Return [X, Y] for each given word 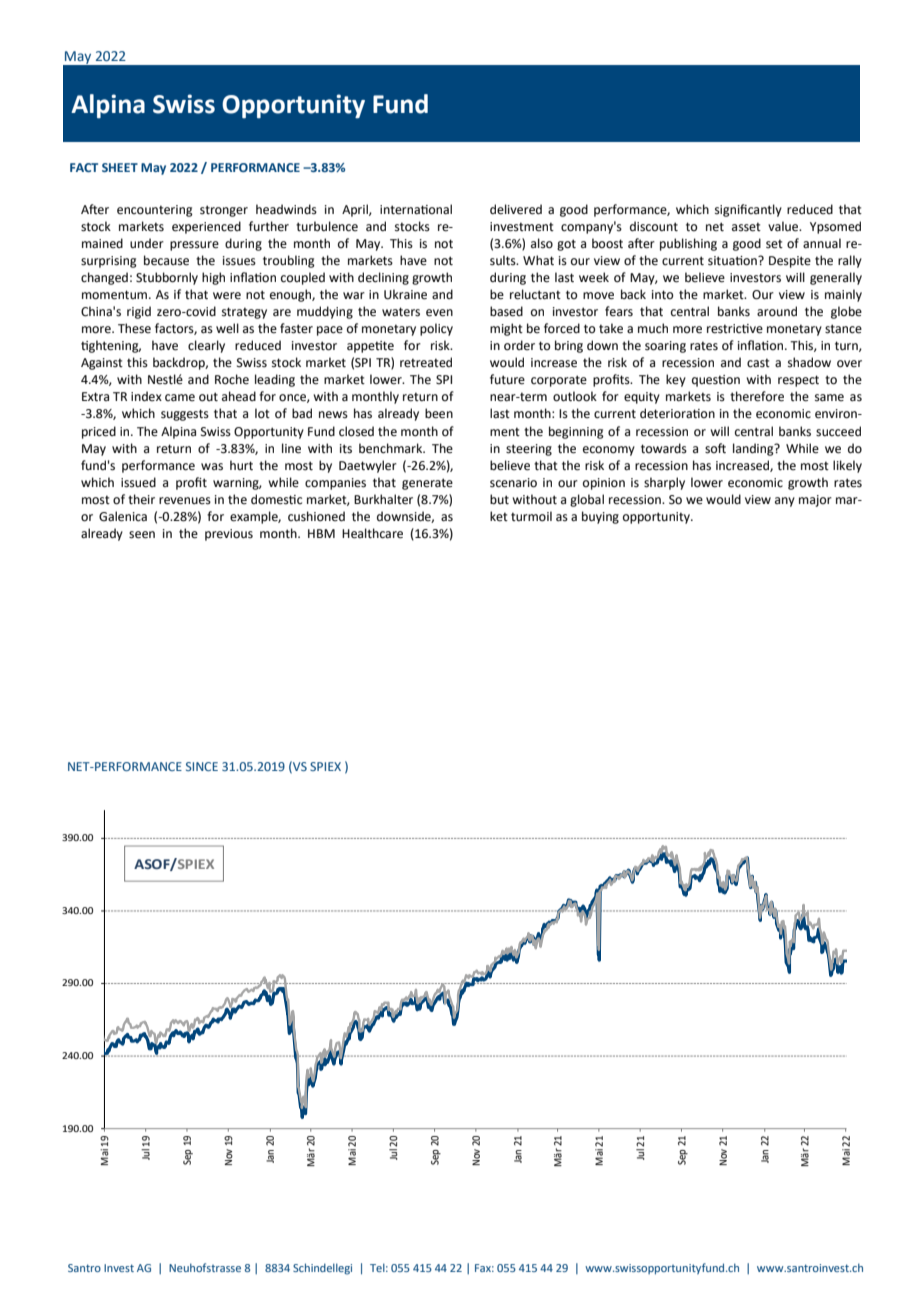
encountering [155, 211]
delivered [516, 209]
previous [229, 535]
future [507, 379]
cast [758, 363]
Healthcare [372, 533]
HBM [321, 533]
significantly [748, 210]
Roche [232, 379]
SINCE [202, 766]
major [815, 501]
